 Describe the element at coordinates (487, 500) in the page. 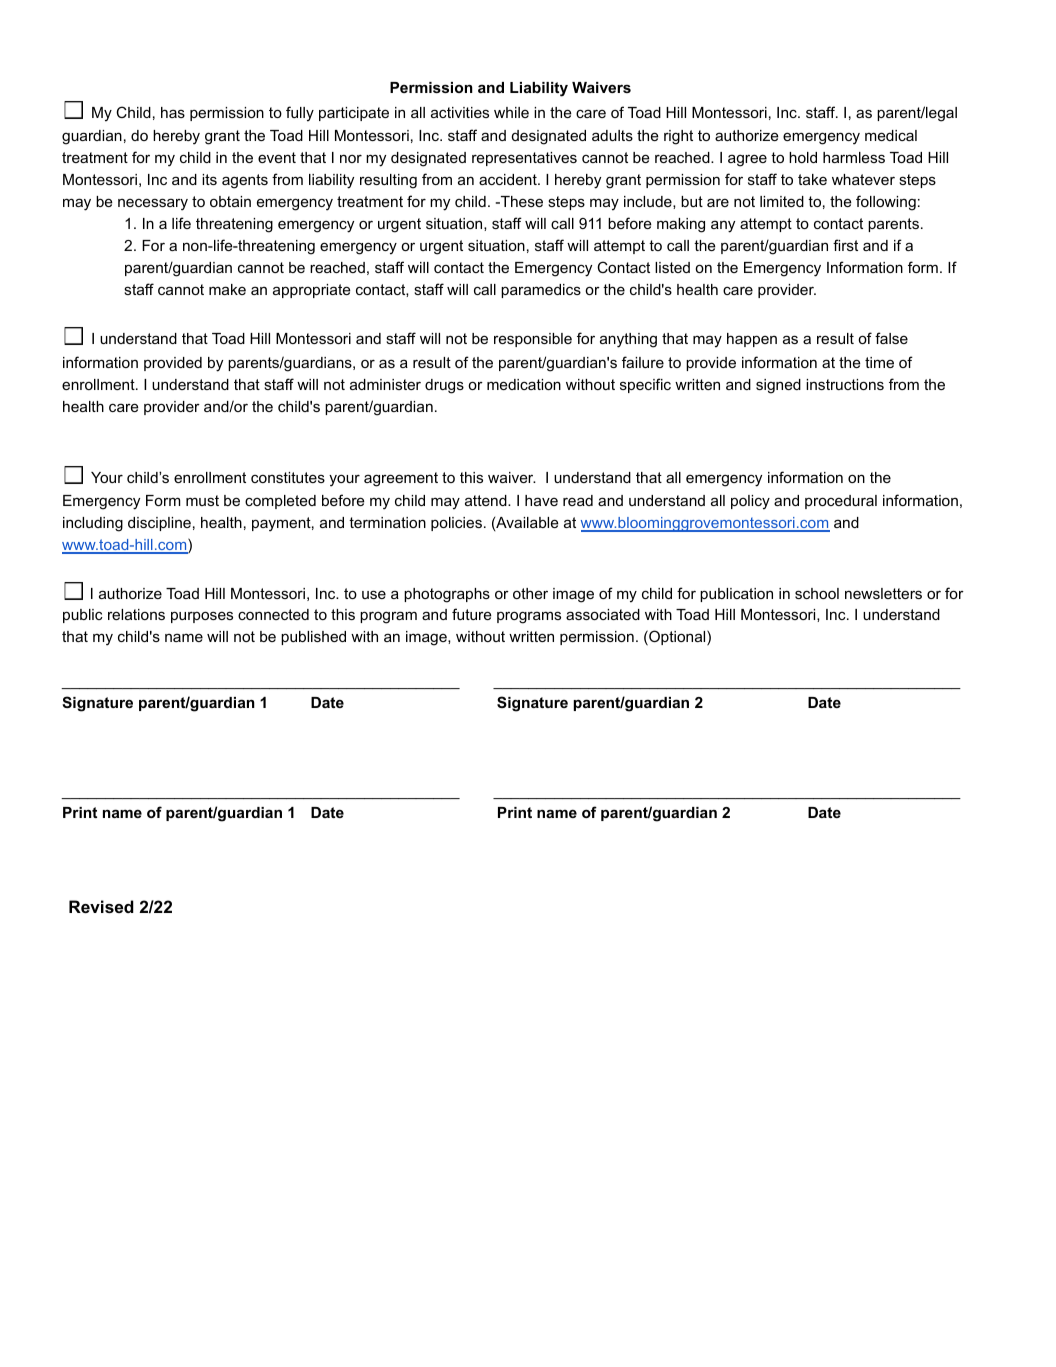

I see `attend` at that location.
